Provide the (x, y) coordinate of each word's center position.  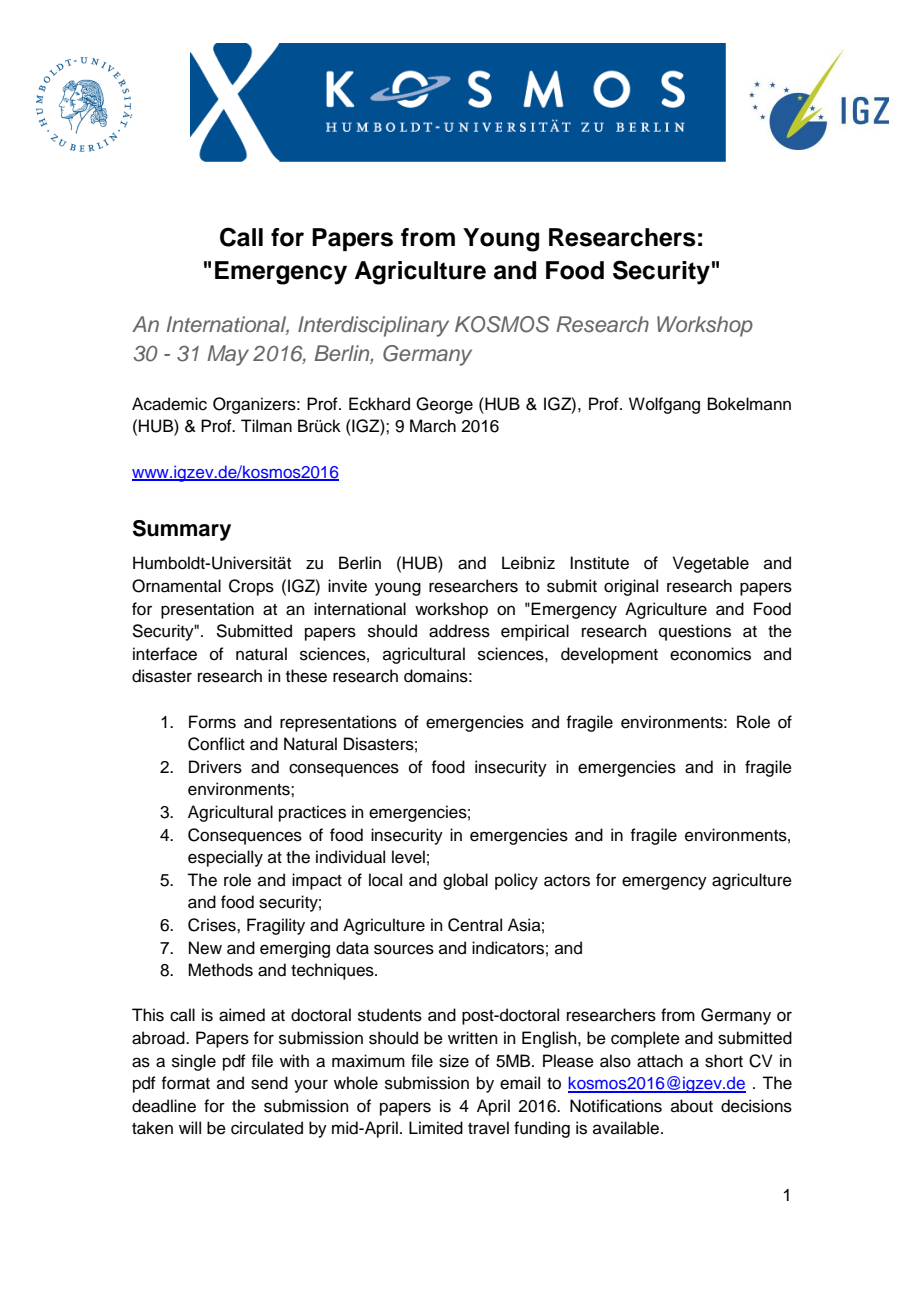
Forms (212, 722)
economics (710, 654)
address (459, 631)
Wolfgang (664, 405)
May (228, 355)
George (444, 405)
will (190, 1127)
